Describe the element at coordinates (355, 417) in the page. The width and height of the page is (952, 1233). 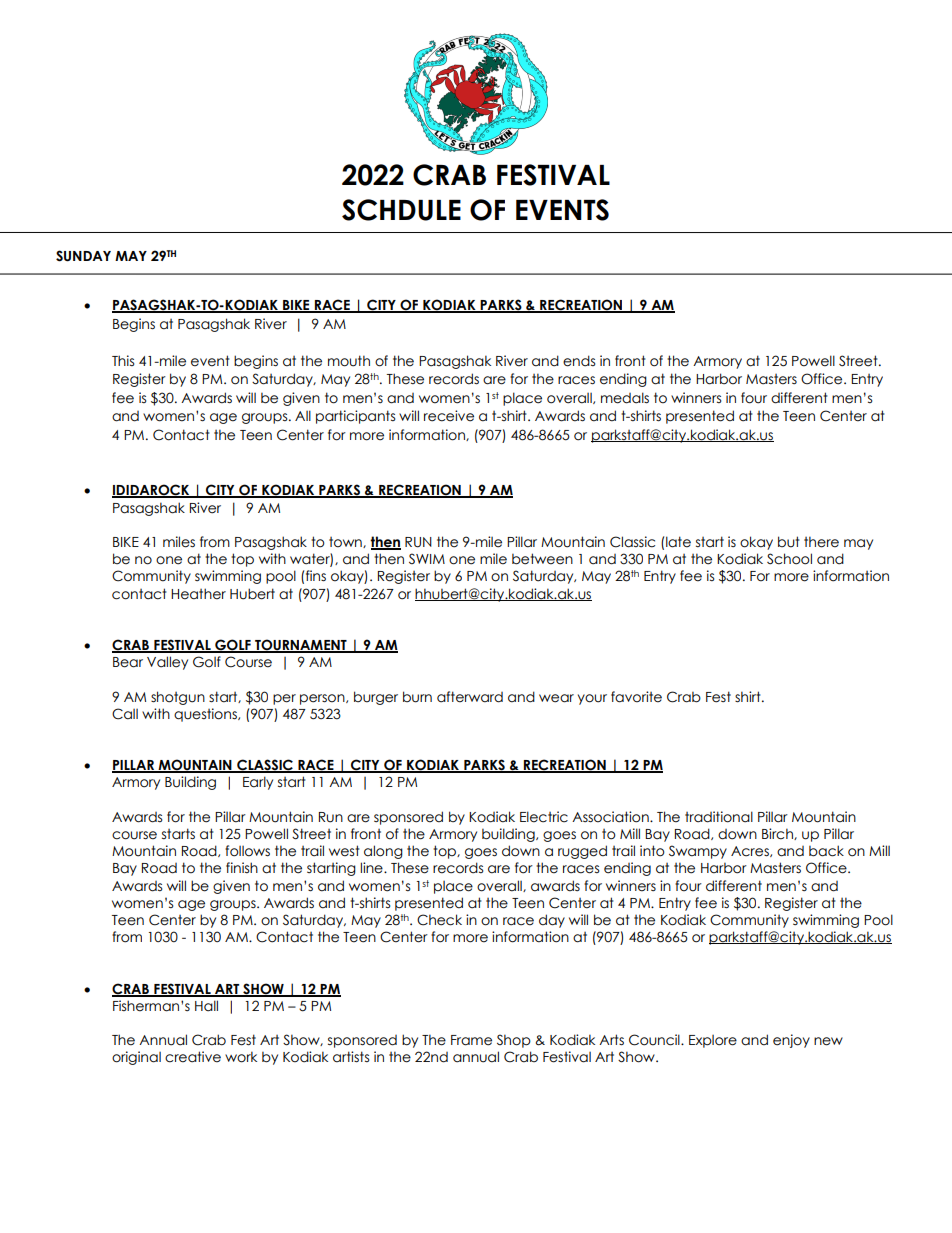
I see `participants` at that location.
